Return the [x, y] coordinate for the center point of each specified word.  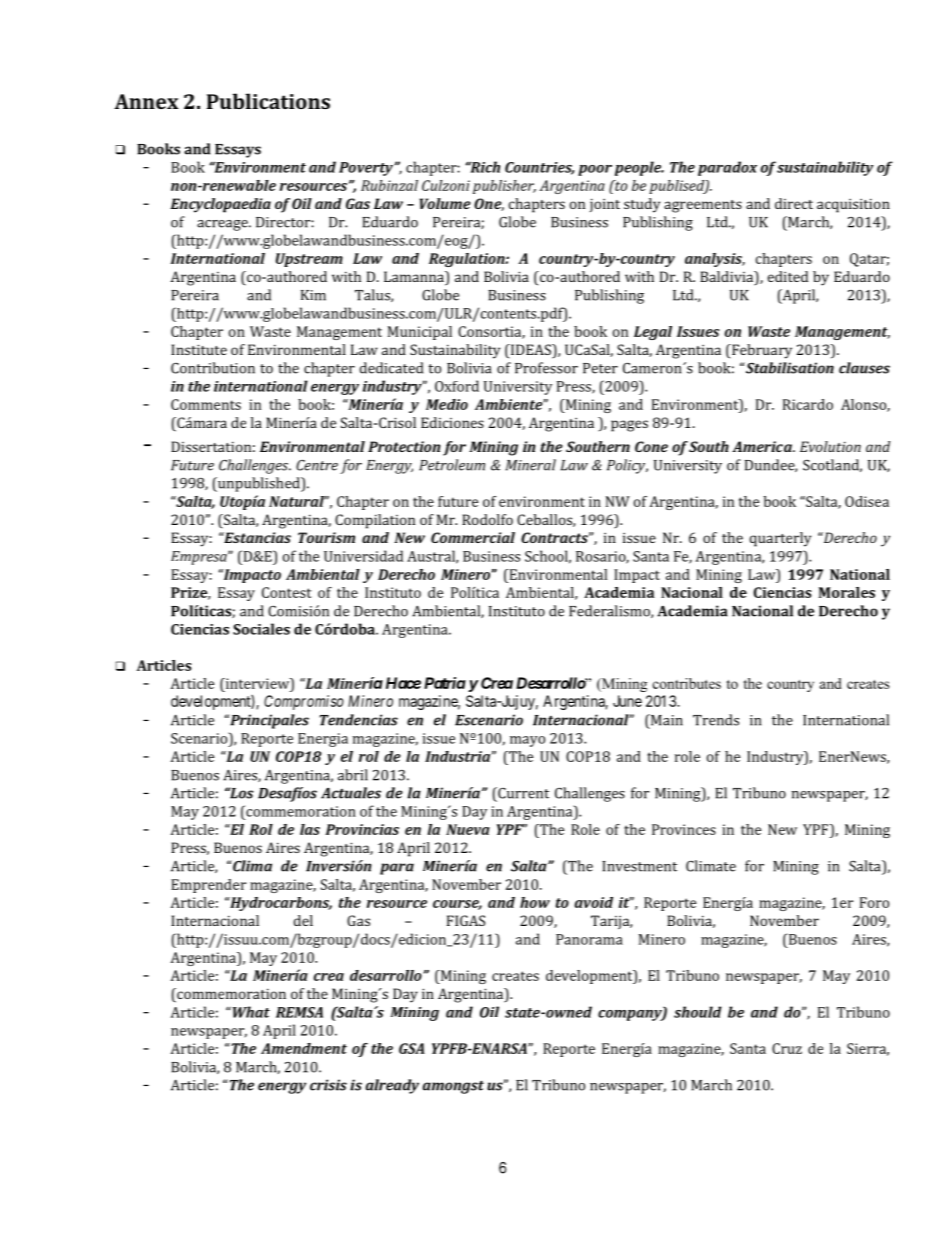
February [761, 351]
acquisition [853, 205]
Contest [287, 592]
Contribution [213, 368]
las [310, 829]
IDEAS [530, 351]
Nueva [468, 829]
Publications [268, 101]
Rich [484, 167]
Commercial [473, 537]
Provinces [684, 829]
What [250, 1012]
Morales [847, 592]
